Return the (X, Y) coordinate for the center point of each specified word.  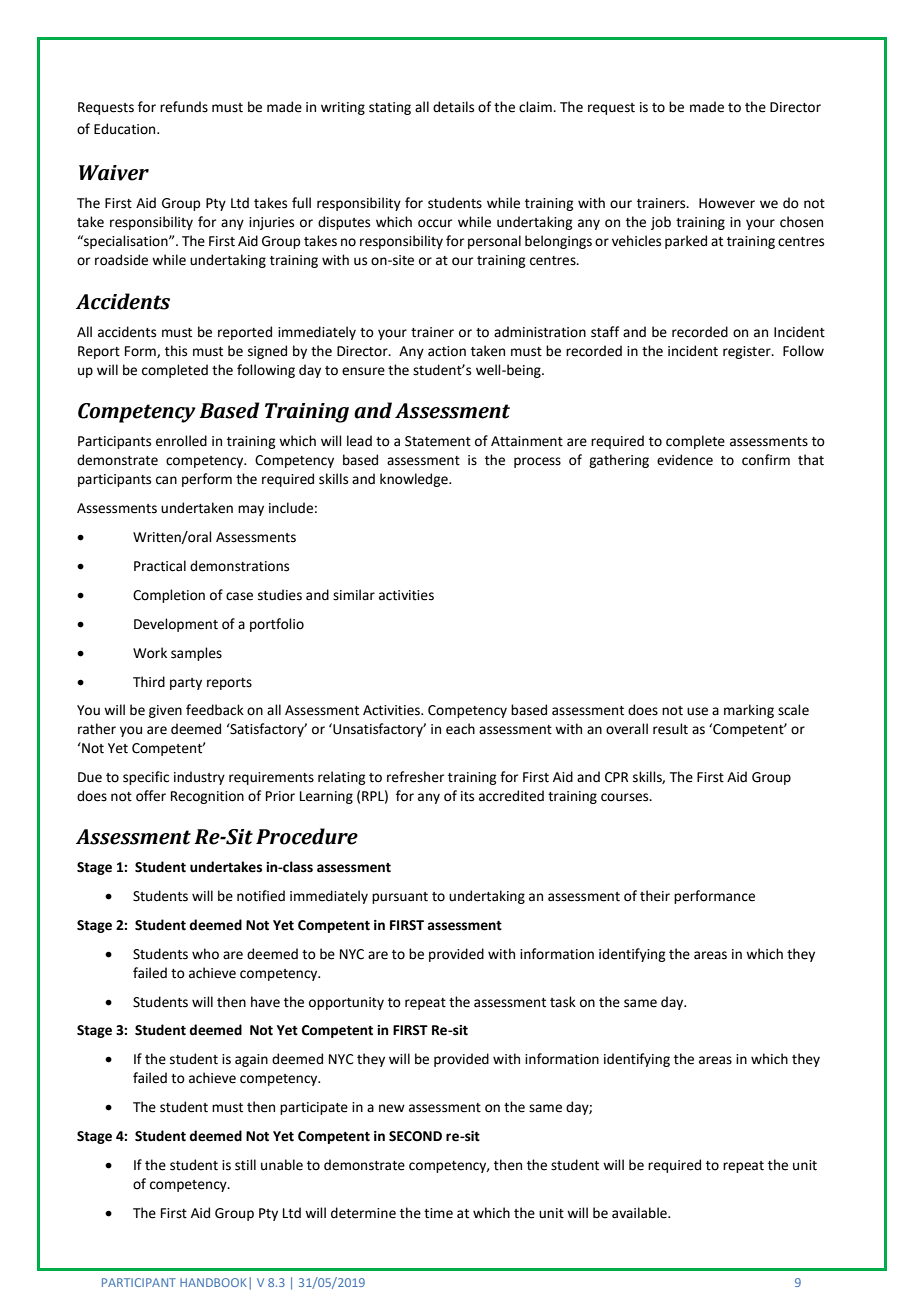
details (453, 107)
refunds (184, 107)
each (460, 729)
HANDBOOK (213, 1282)
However (727, 203)
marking (749, 711)
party (186, 684)
